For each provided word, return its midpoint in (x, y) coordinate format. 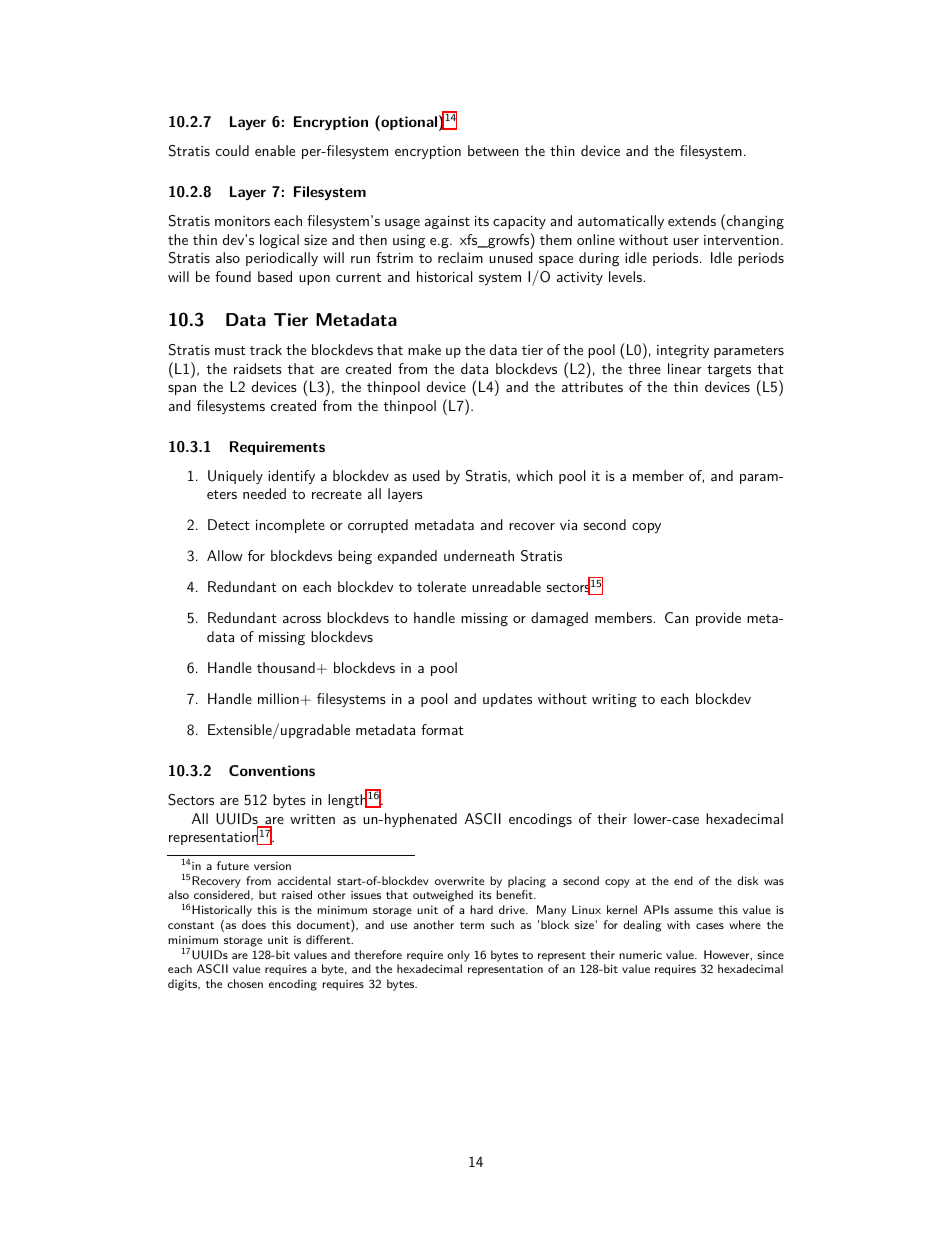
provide (718, 619)
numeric (640, 954)
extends (692, 220)
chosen (245, 983)
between (493, 150)
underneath (479, 555)
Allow (225, 555)
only (458, 956)
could (232, 150)
